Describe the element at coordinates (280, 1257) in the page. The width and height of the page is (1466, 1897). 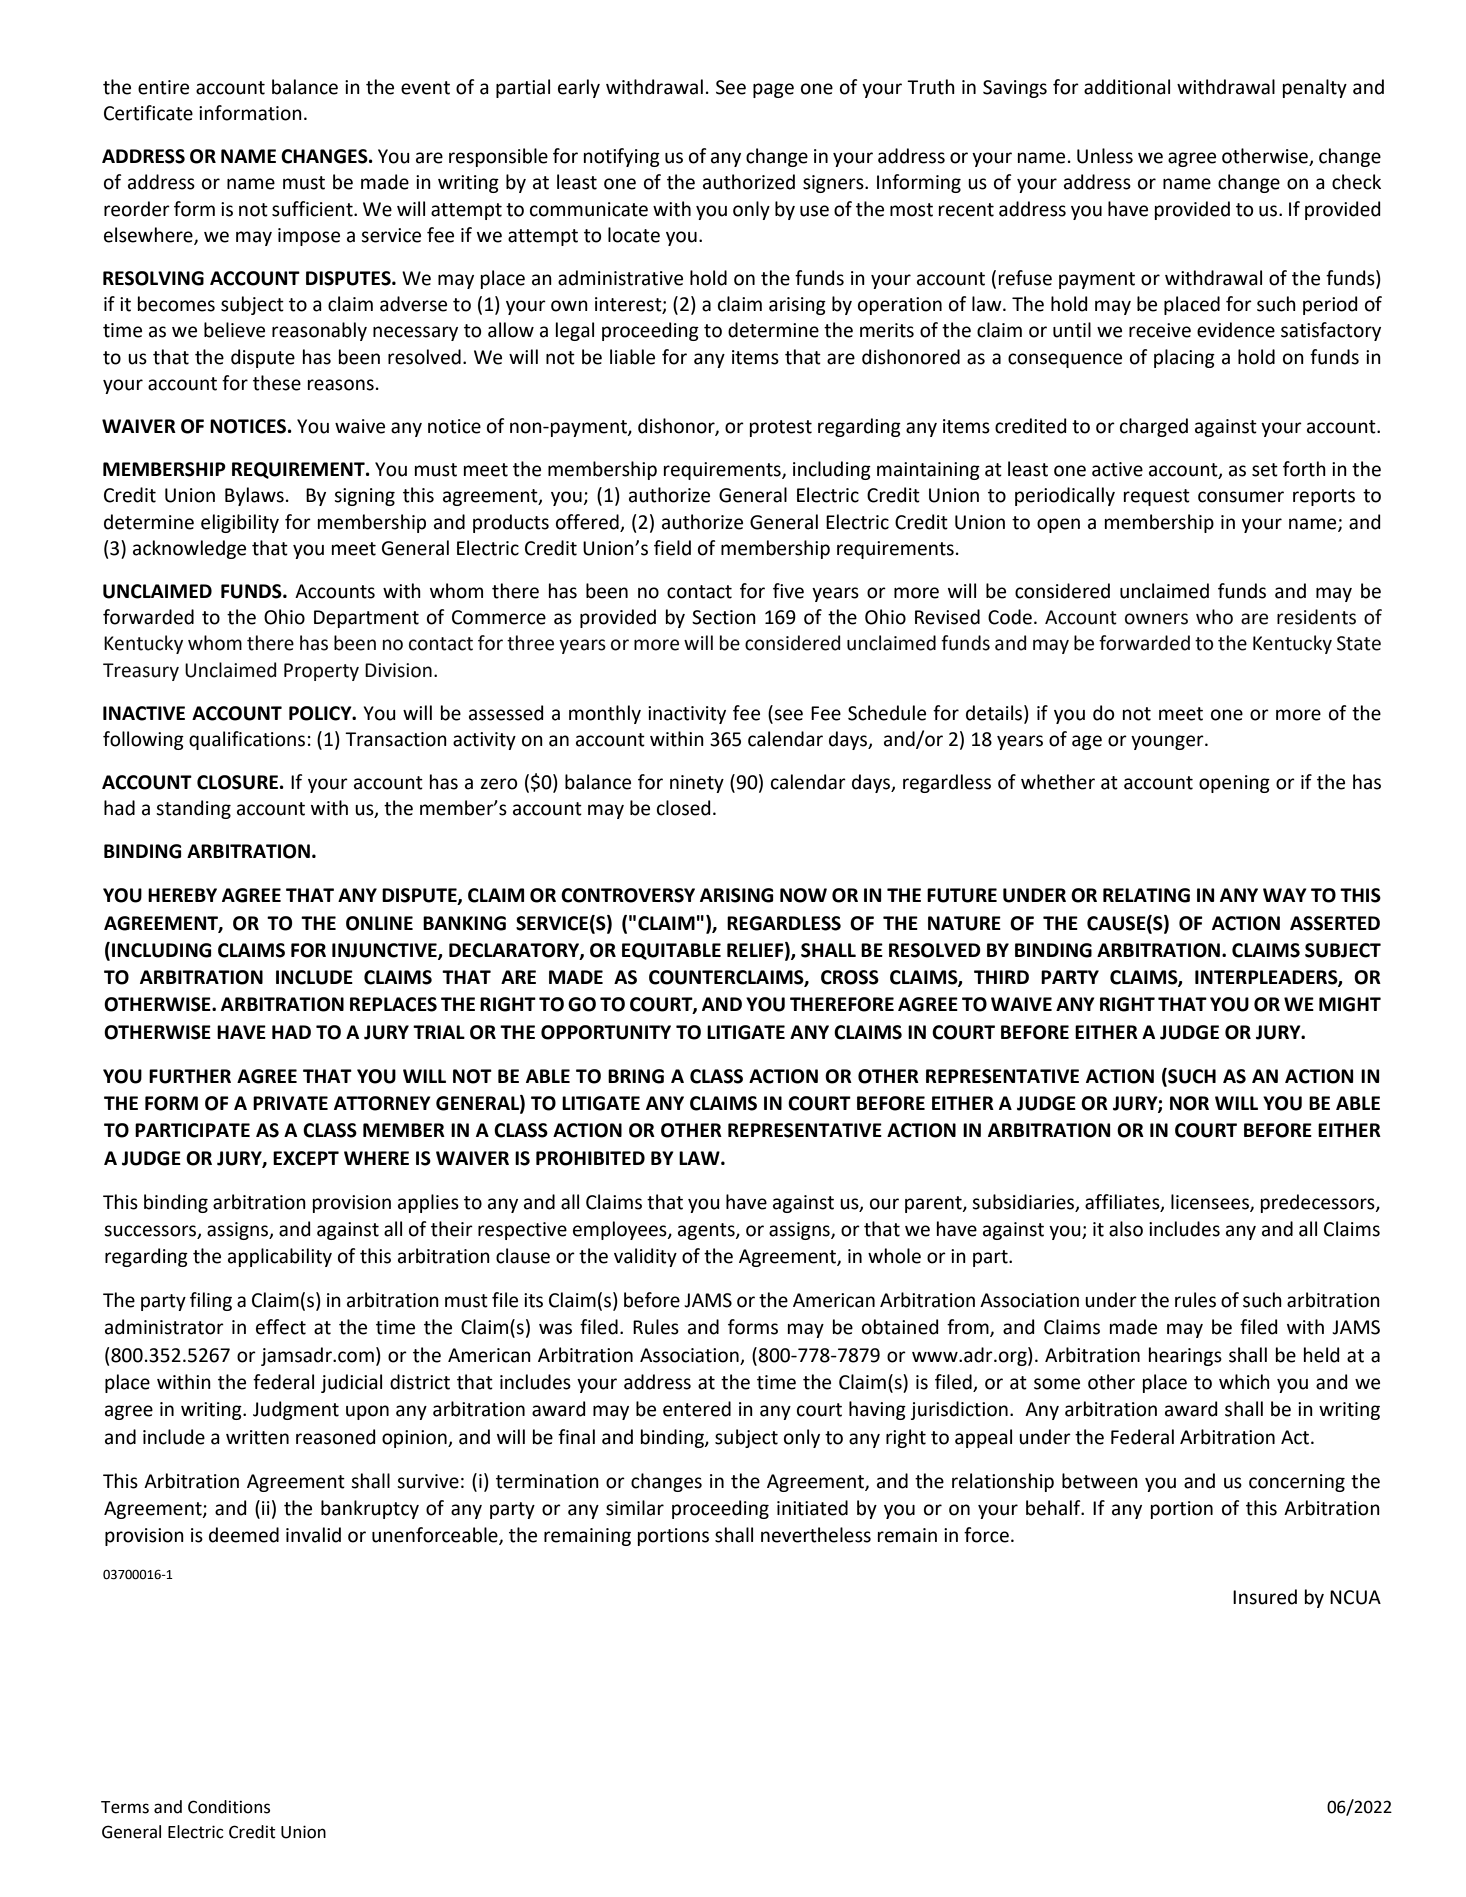
I see `applicability` at that location.
